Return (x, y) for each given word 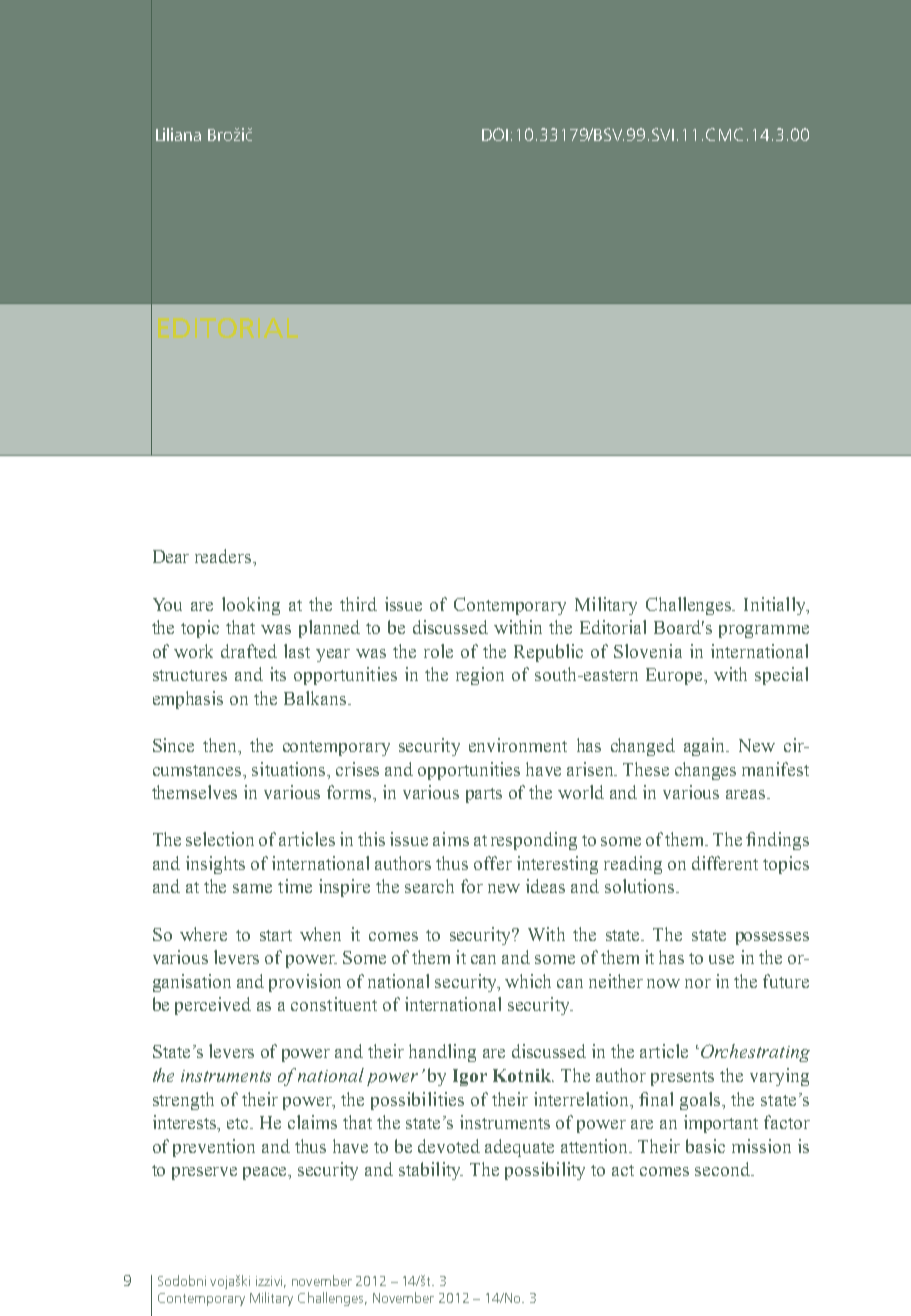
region (480, 676)
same (252, 888)
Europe (675, 676)
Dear (171, 556)
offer (493, 863)
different (725, 863)
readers (223, 556)
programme (764, 631)
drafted (249, 651)
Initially (776, 606)
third (358, 604)
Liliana (178, 134)
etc (239, 1123)
